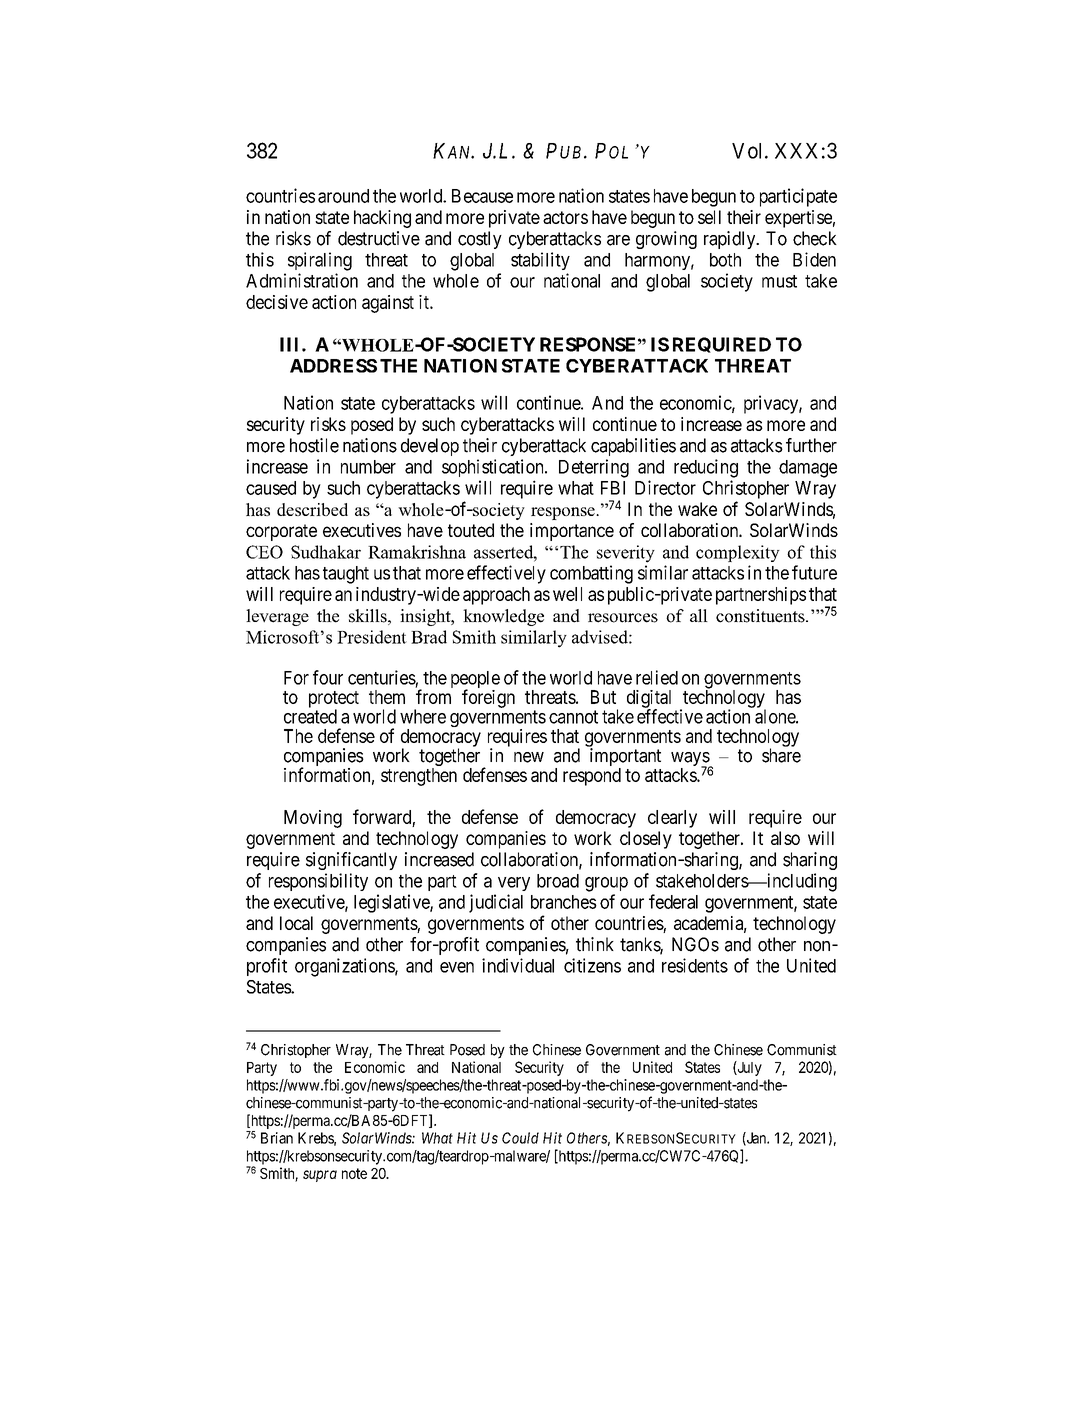 This page has height=1401, width=1082. I want to click on complexity, so click(738, 553).
